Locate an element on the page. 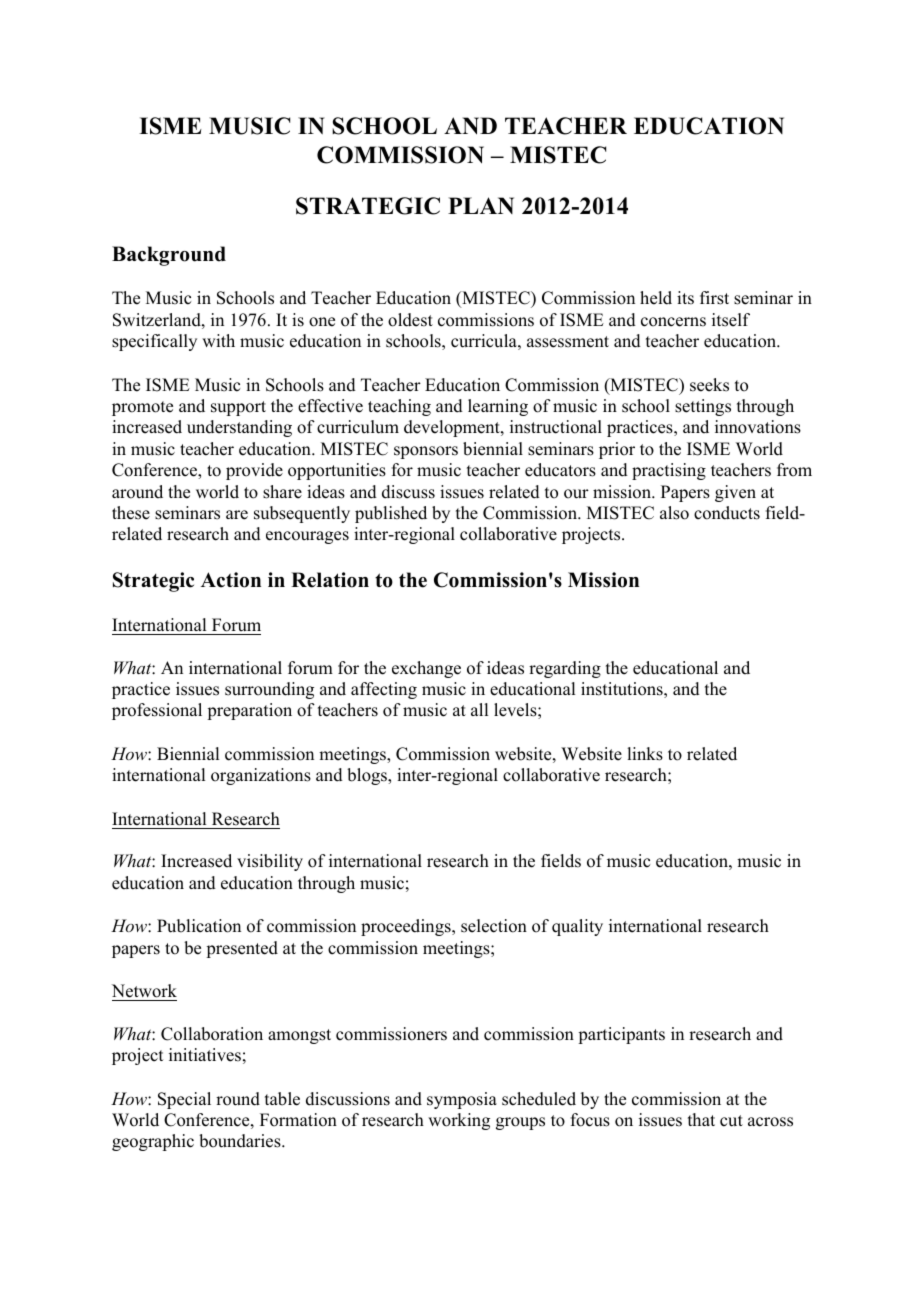 The image size is (924, 1308). PLAN is located at coordinates (481, 205).
